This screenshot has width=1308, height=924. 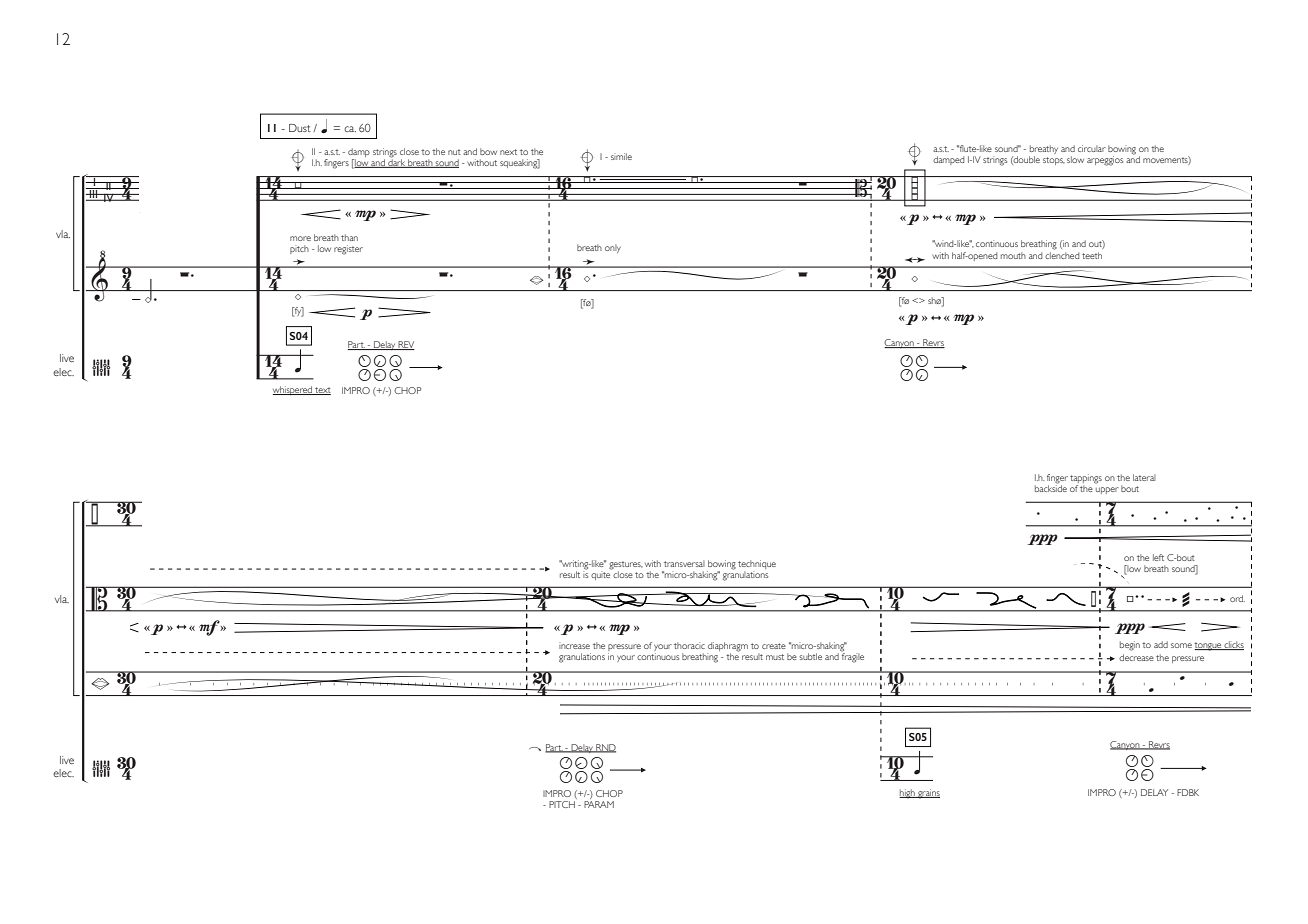 What do you see at coordinates (757, 566) in the screenshot?
I see `technique` at bounding box center [757, 566].
